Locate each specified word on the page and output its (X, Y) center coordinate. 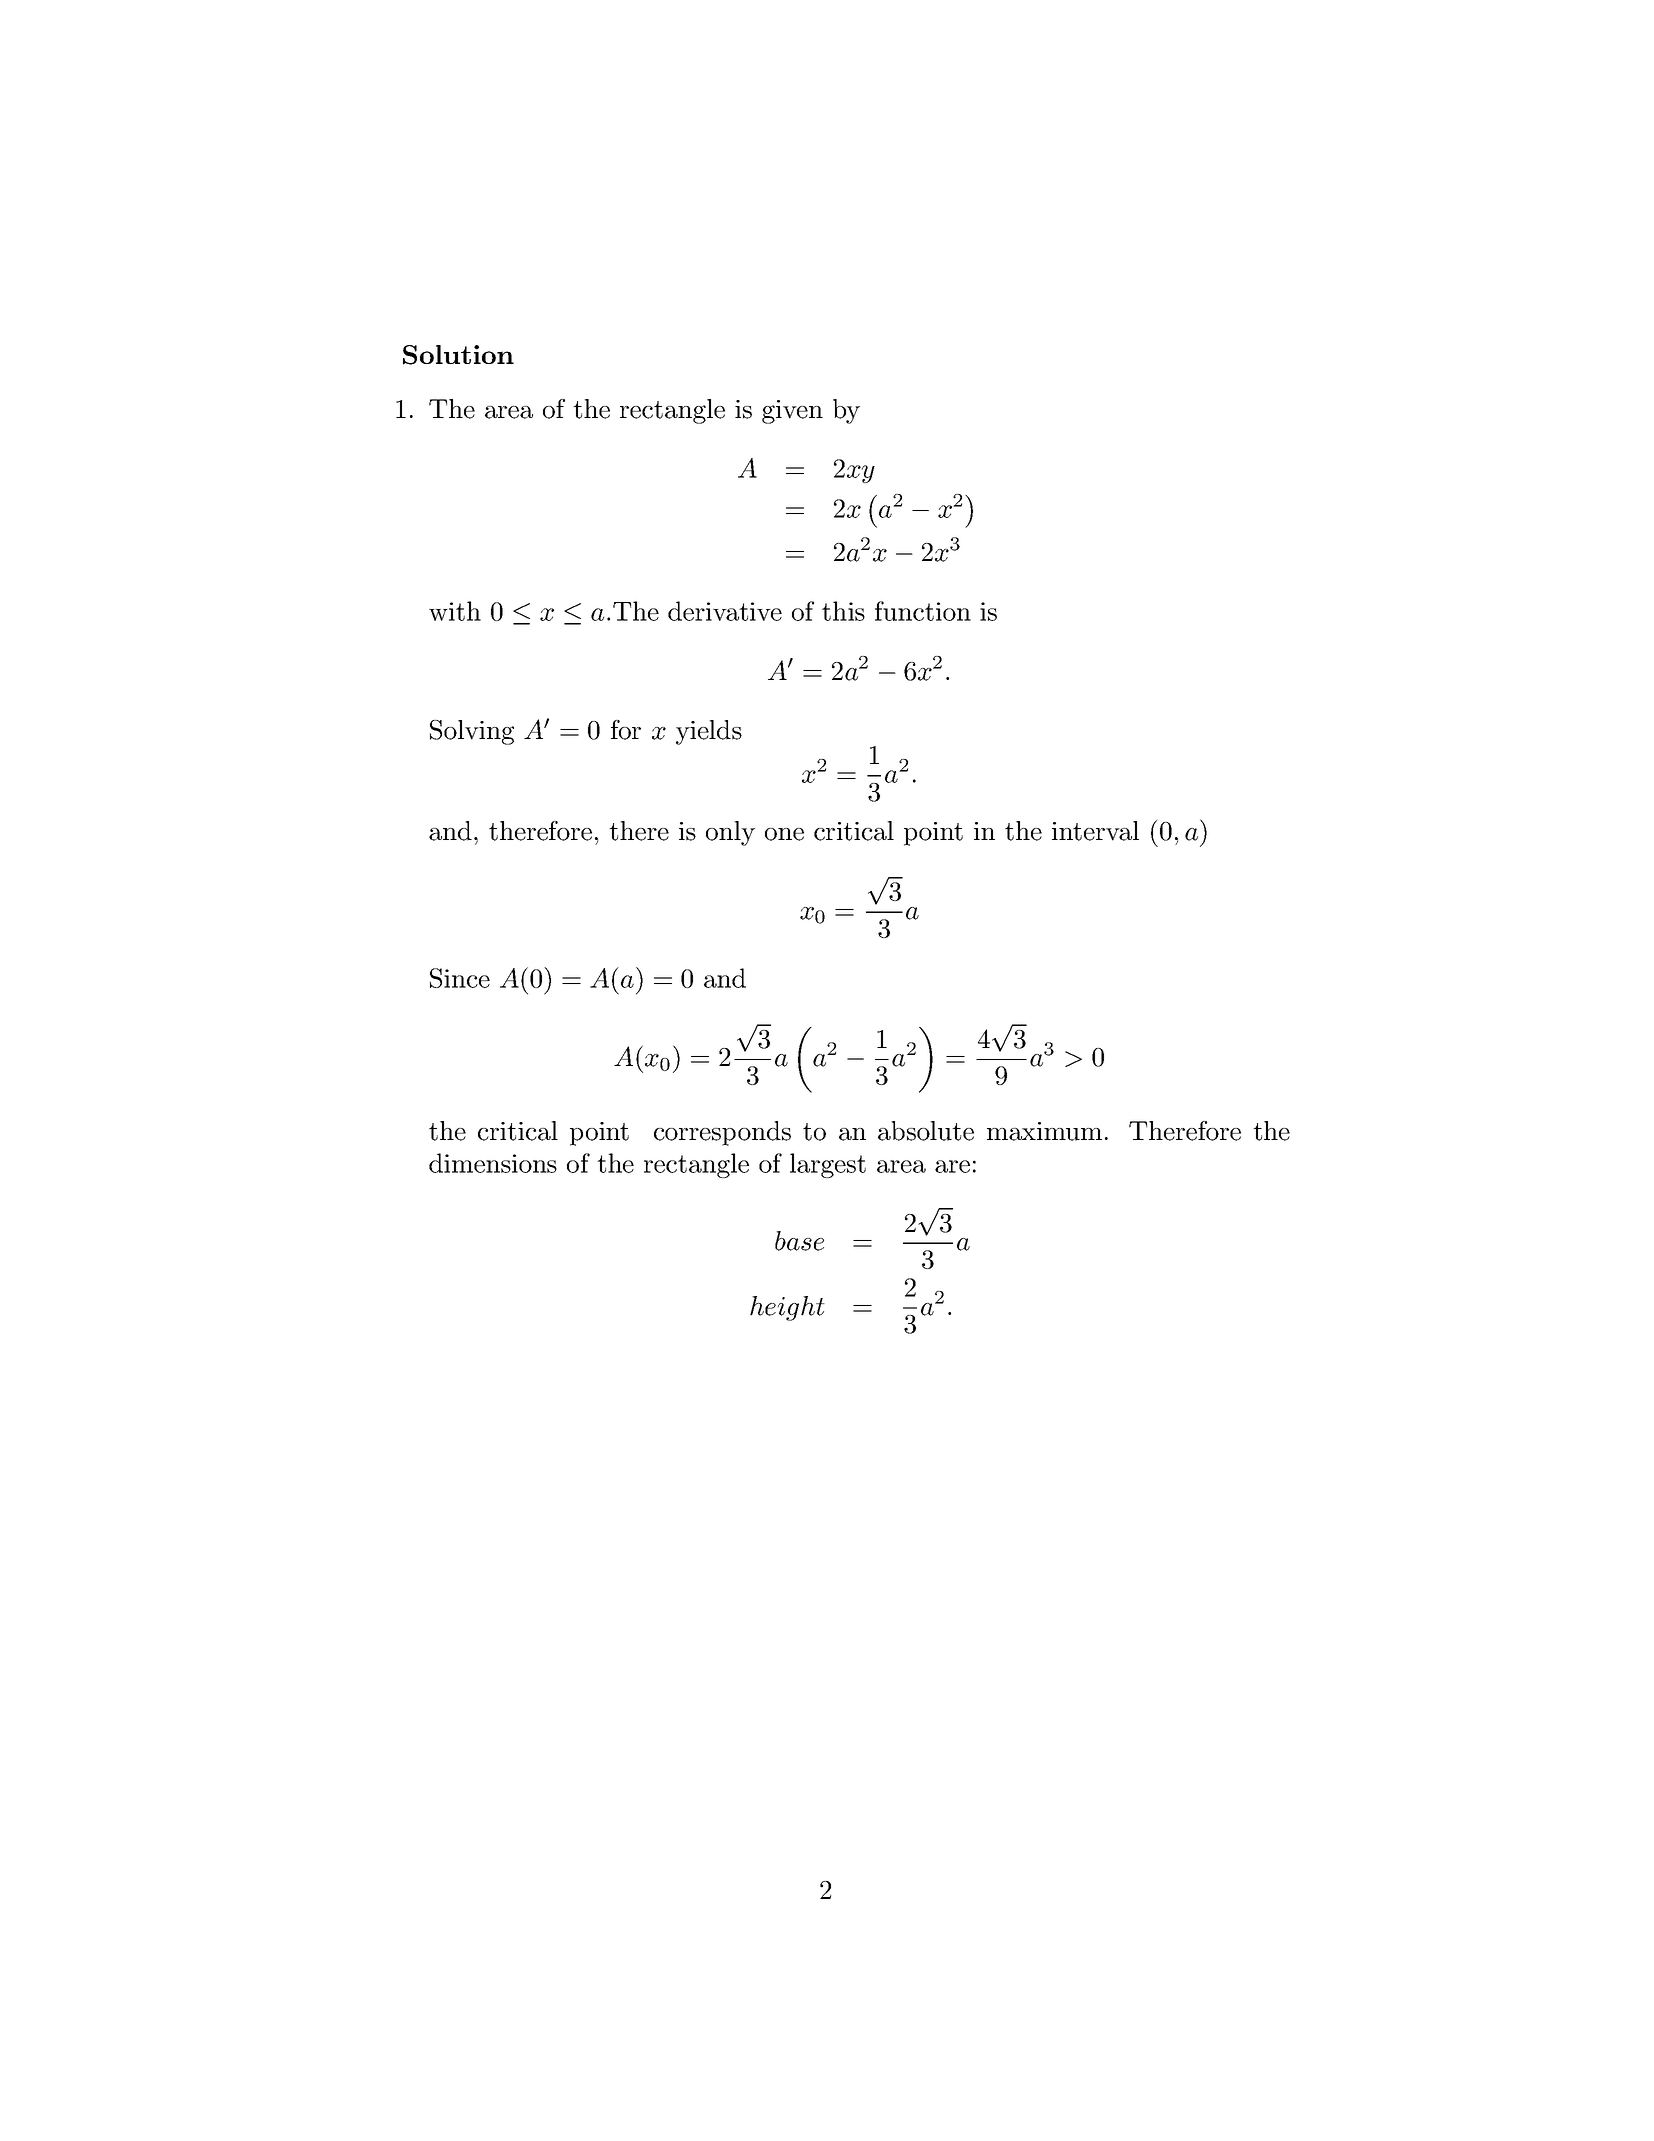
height (787, 1308)
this (843, 611)
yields (709, 732)
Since (460, 978)
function (923, 611)
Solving (472, 732)
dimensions (493, 1163)
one (784, 834)
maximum (1044, 1131)
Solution (458, 355)
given (792, 412)
